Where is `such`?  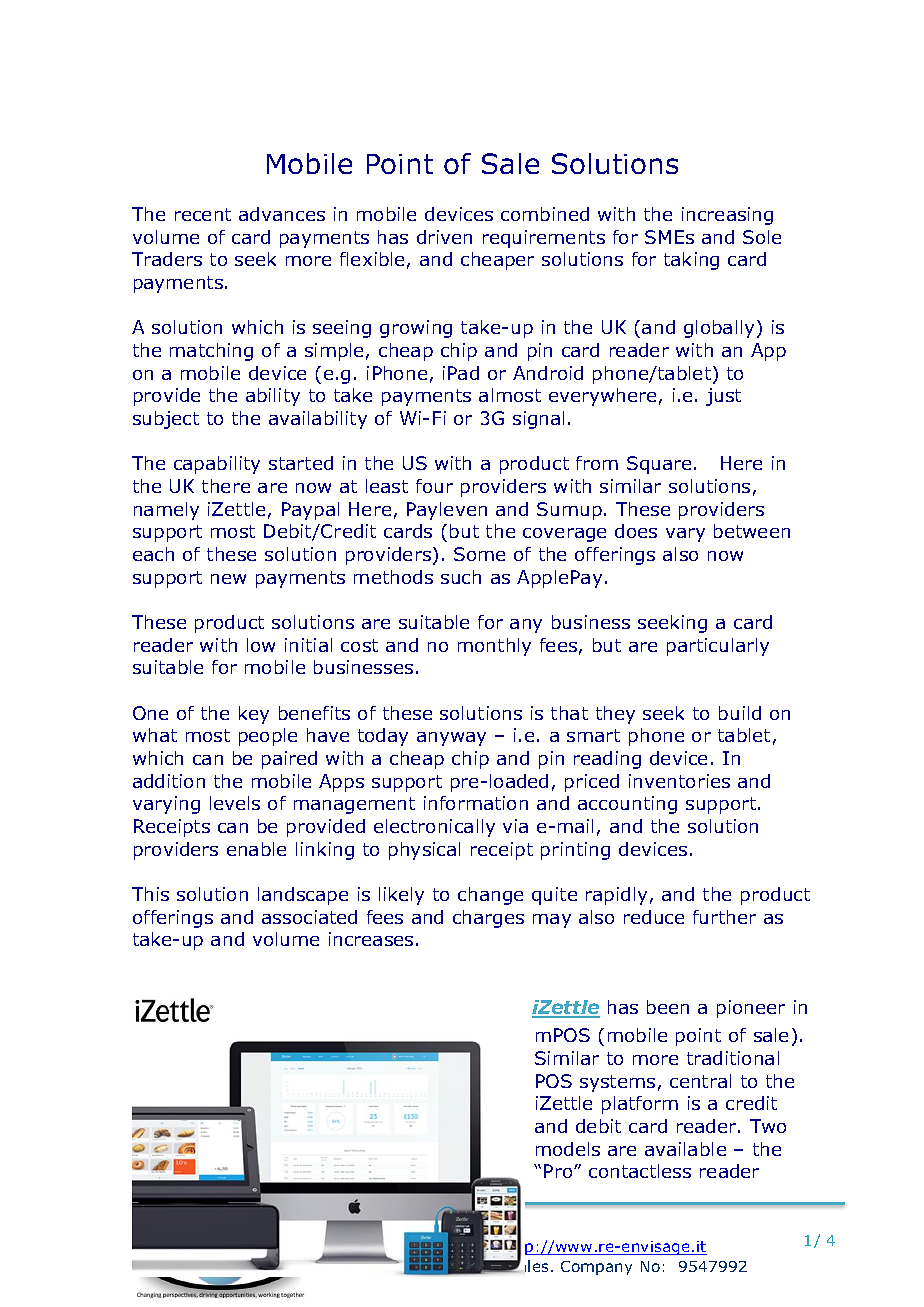
such is located at coordinates (461, 577).
